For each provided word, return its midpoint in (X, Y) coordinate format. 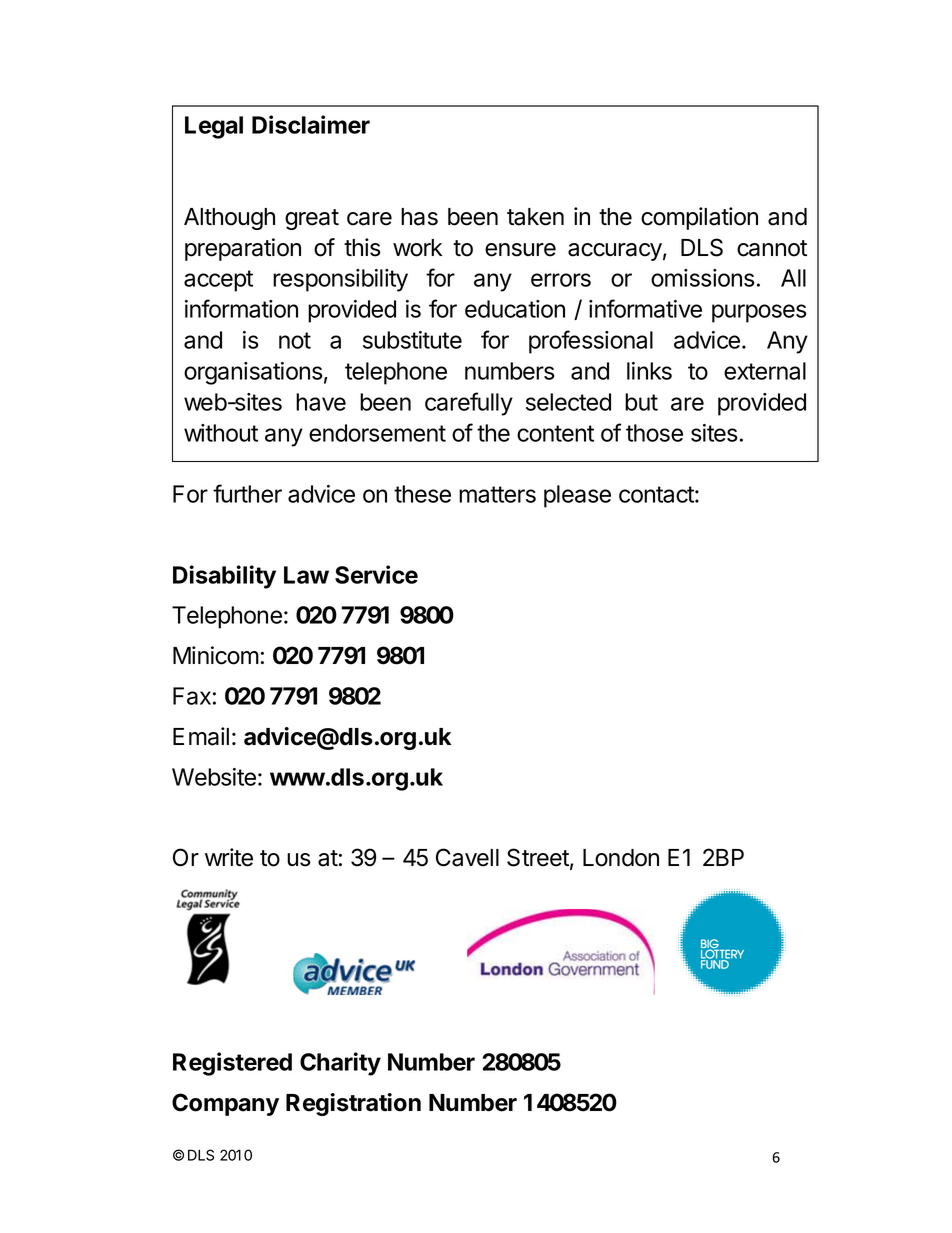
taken (535, 217)
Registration (353, 1104)
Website (214, 777)
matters (497, 494)
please (577, 496)
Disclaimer (311, 124)
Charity (340, 1064)
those (654, 433)
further (247, 493)
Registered (232, 1064)
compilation (699, 218)
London (621, 858)
